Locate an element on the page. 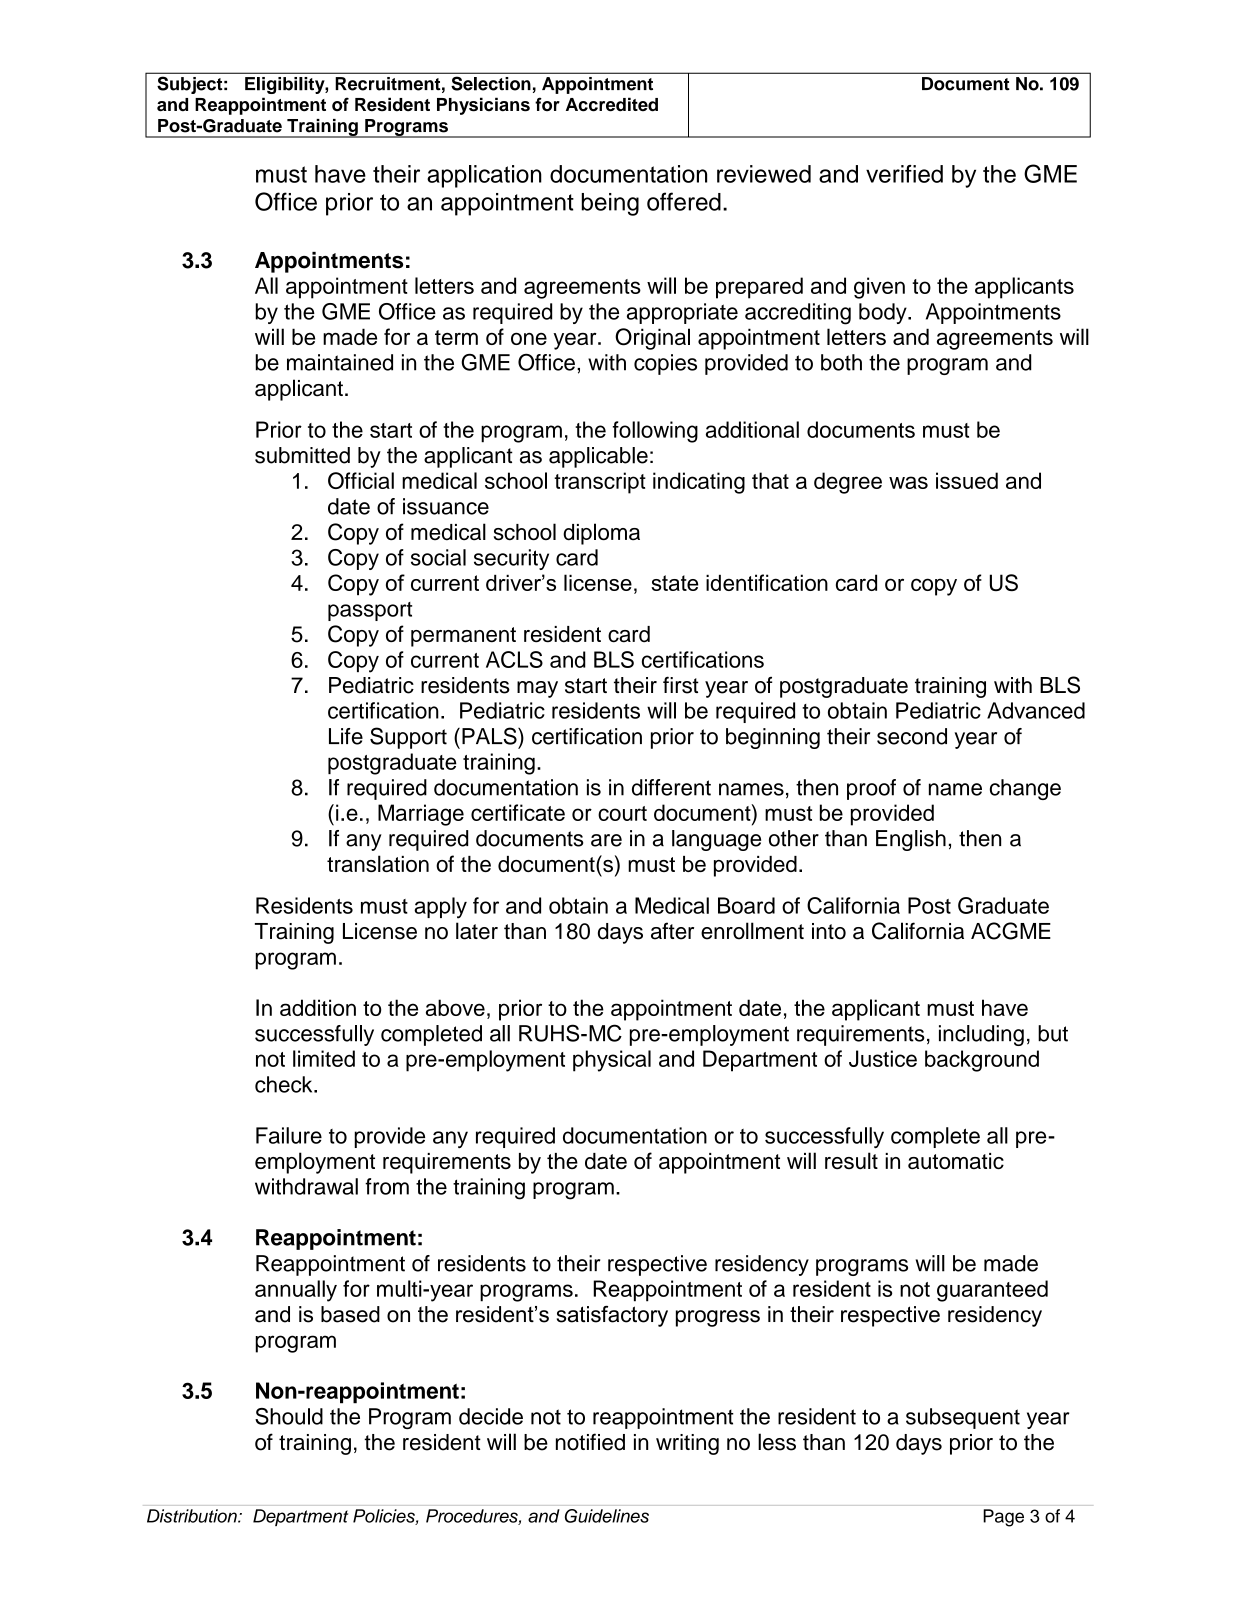  state is located at coordinates (674, 583).
